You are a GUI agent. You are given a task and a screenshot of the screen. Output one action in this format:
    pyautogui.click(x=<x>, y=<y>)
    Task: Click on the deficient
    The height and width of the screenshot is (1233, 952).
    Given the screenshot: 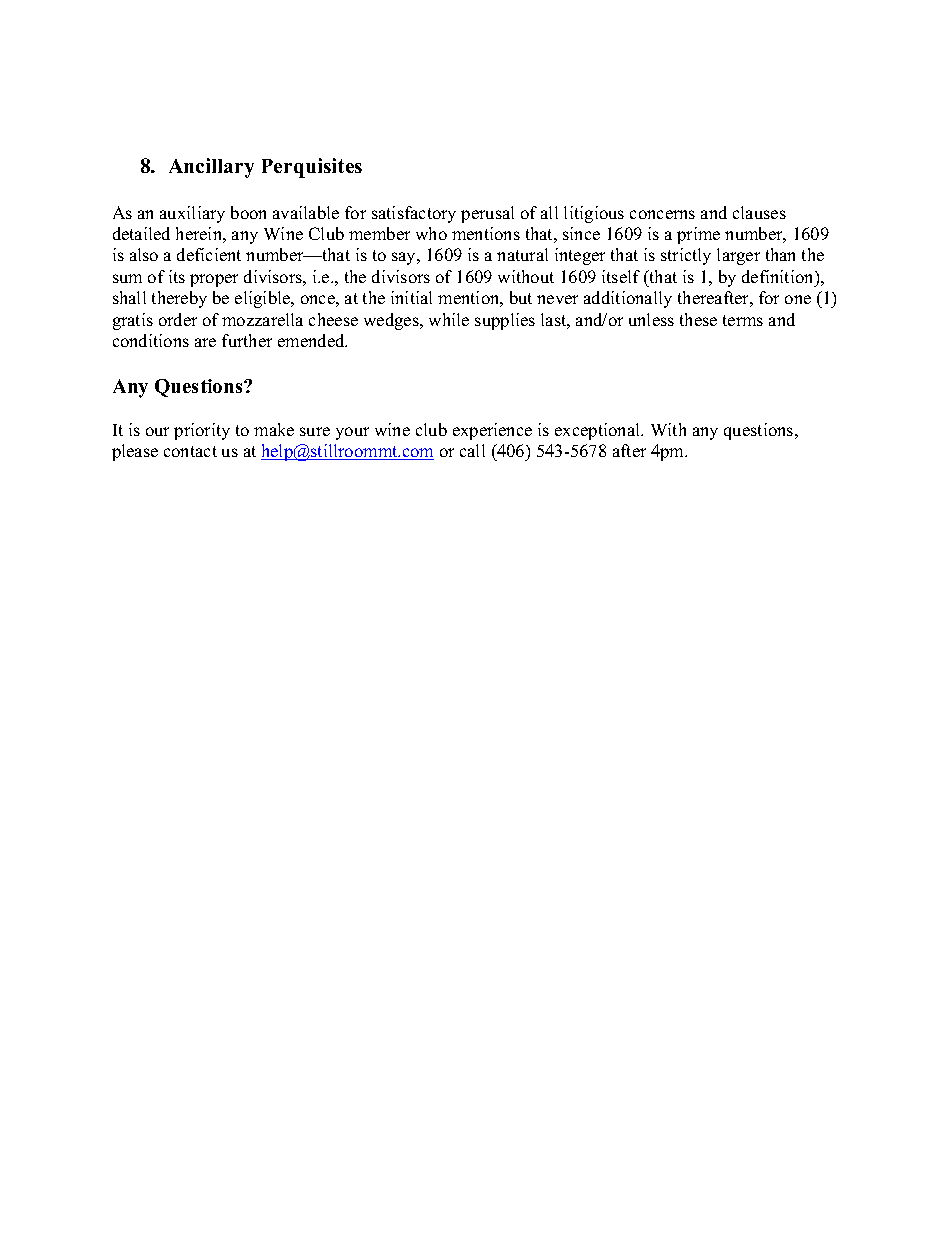 What is the action you would take?
    pyautogui.click(x=209, y=254)
